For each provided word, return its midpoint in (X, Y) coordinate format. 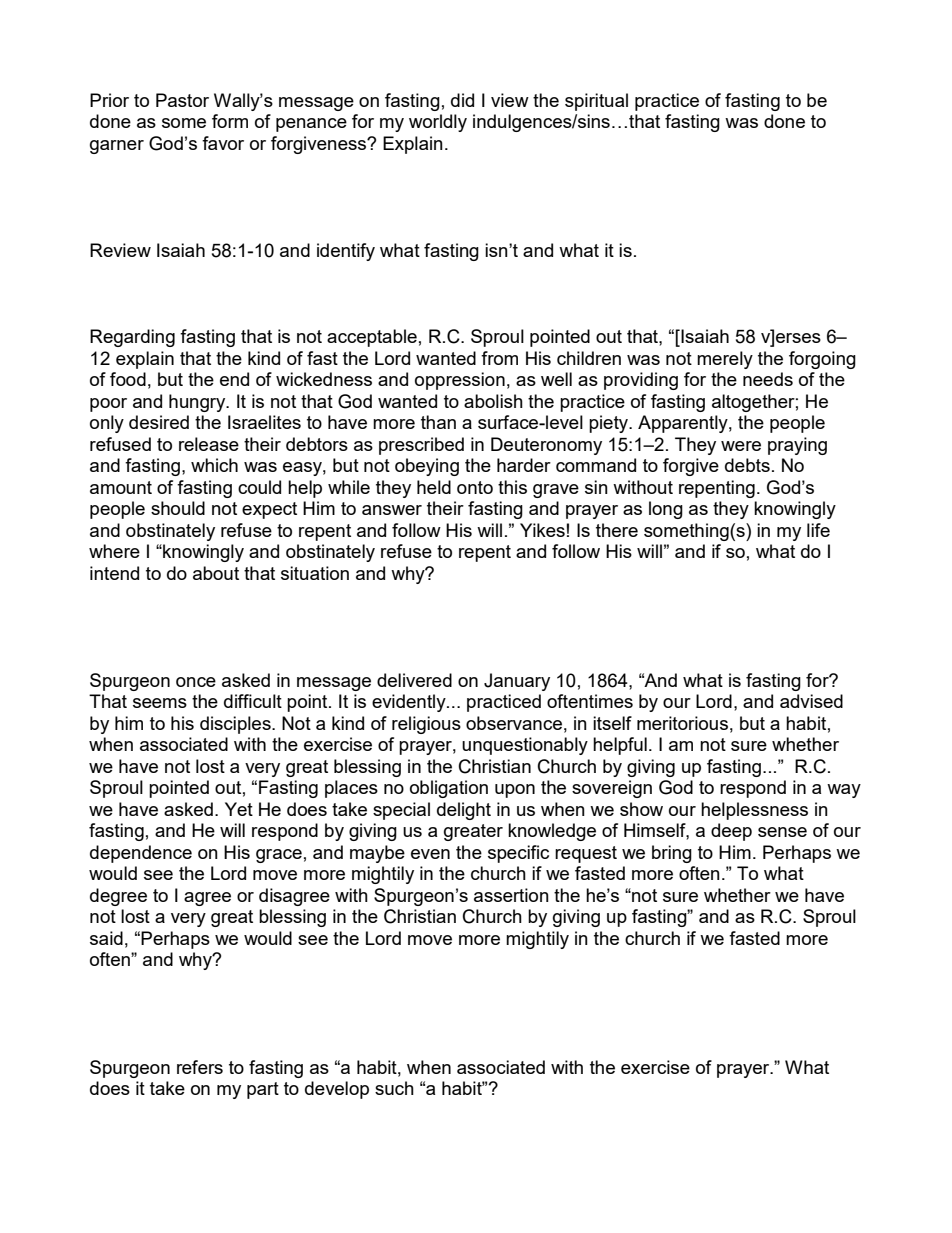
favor (223, 143)
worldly (438, 123)
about (216, 573)
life (818, 530)
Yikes (543, 530)
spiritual (596, 102)
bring (672, 854)
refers (200, 1067)
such (394, 1088)
